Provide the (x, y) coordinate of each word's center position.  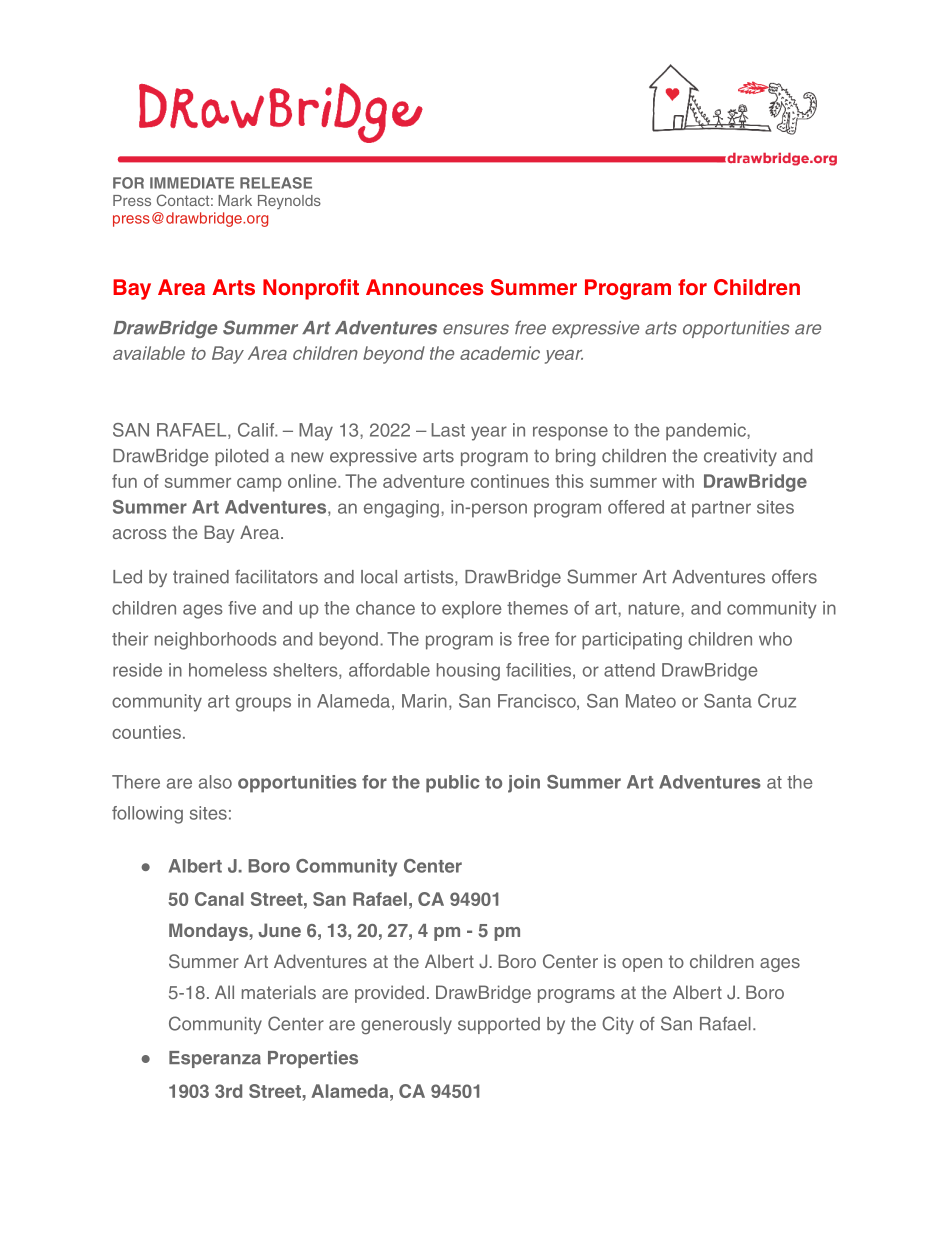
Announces (424, 287)
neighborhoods (216, 641)
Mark (235, 200)
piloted (241, 457)
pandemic (707, 432)
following (147, 815)
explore (472, 610)
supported (499, 1025)
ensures (476, 329)
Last (448, 430)
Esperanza (215, 1059)
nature (655, 608)
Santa (728, 701)
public (453, 784)
